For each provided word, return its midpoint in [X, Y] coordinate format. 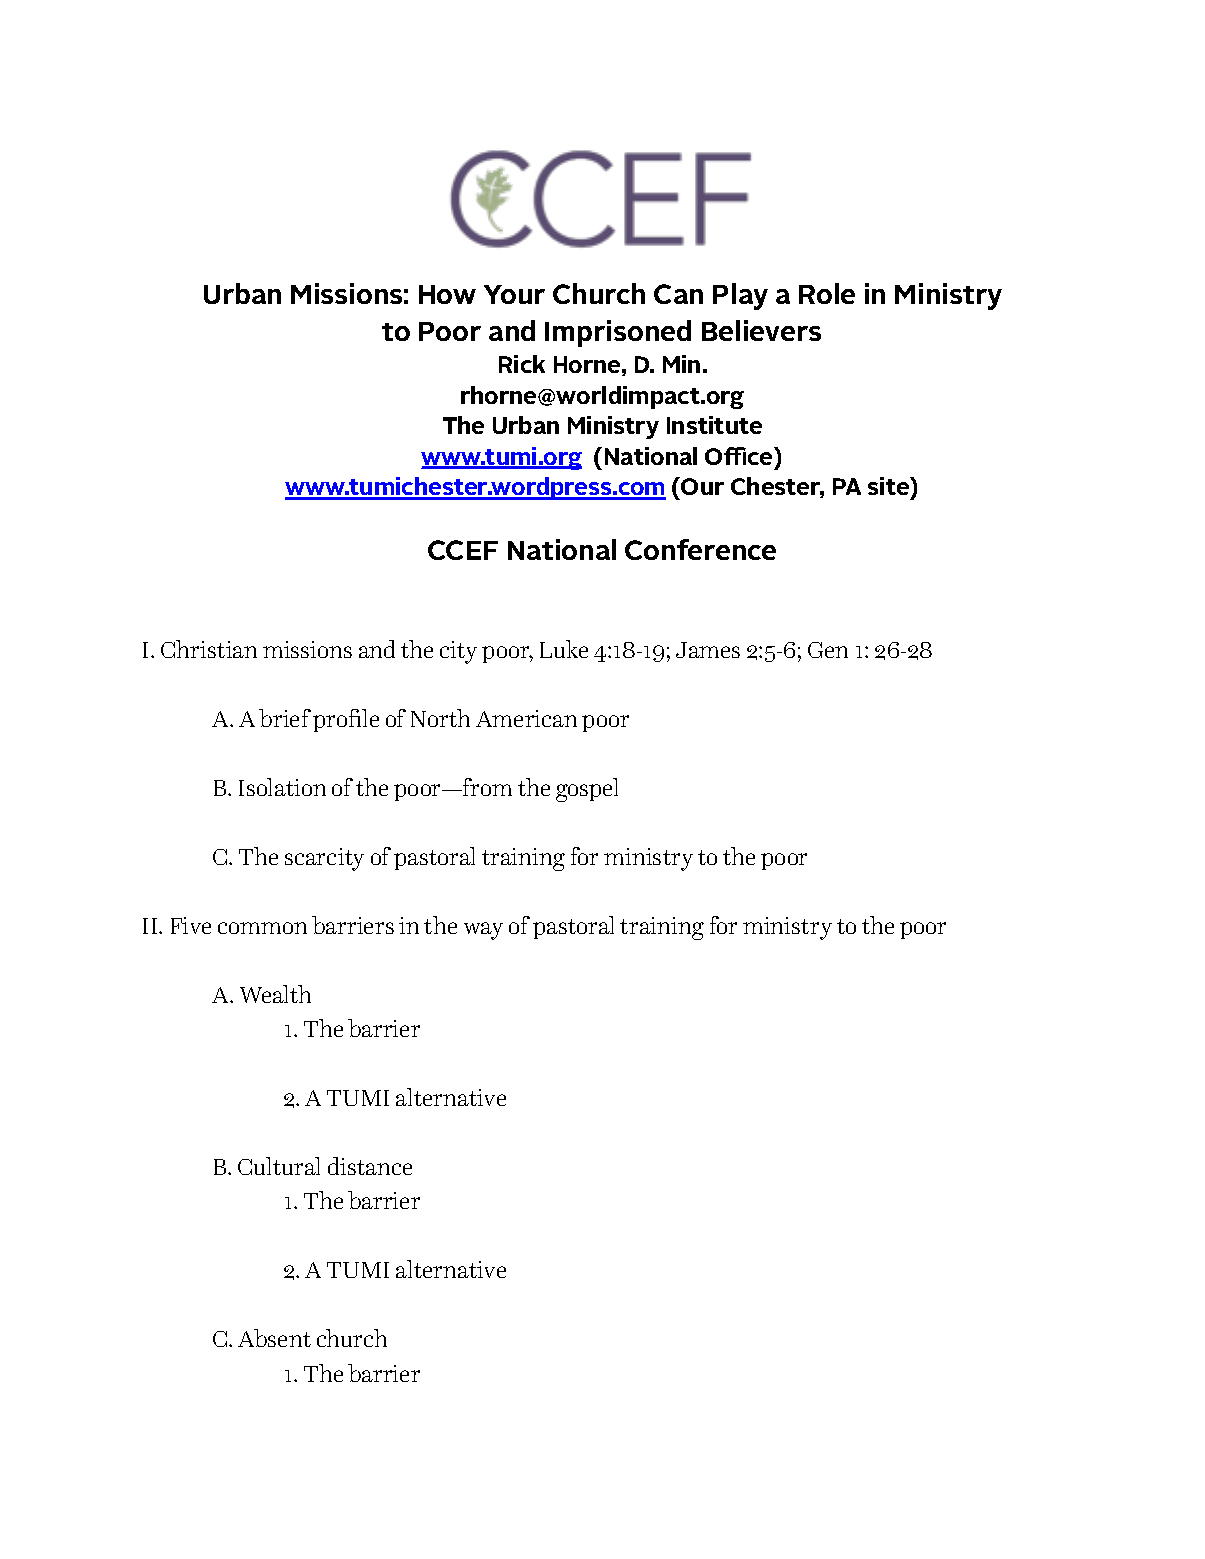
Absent [274, 1338]
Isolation [282, 787]
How [447, 294]
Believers [761, 330]
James [708, 650]
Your [514, 294]
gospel [587, 790]
